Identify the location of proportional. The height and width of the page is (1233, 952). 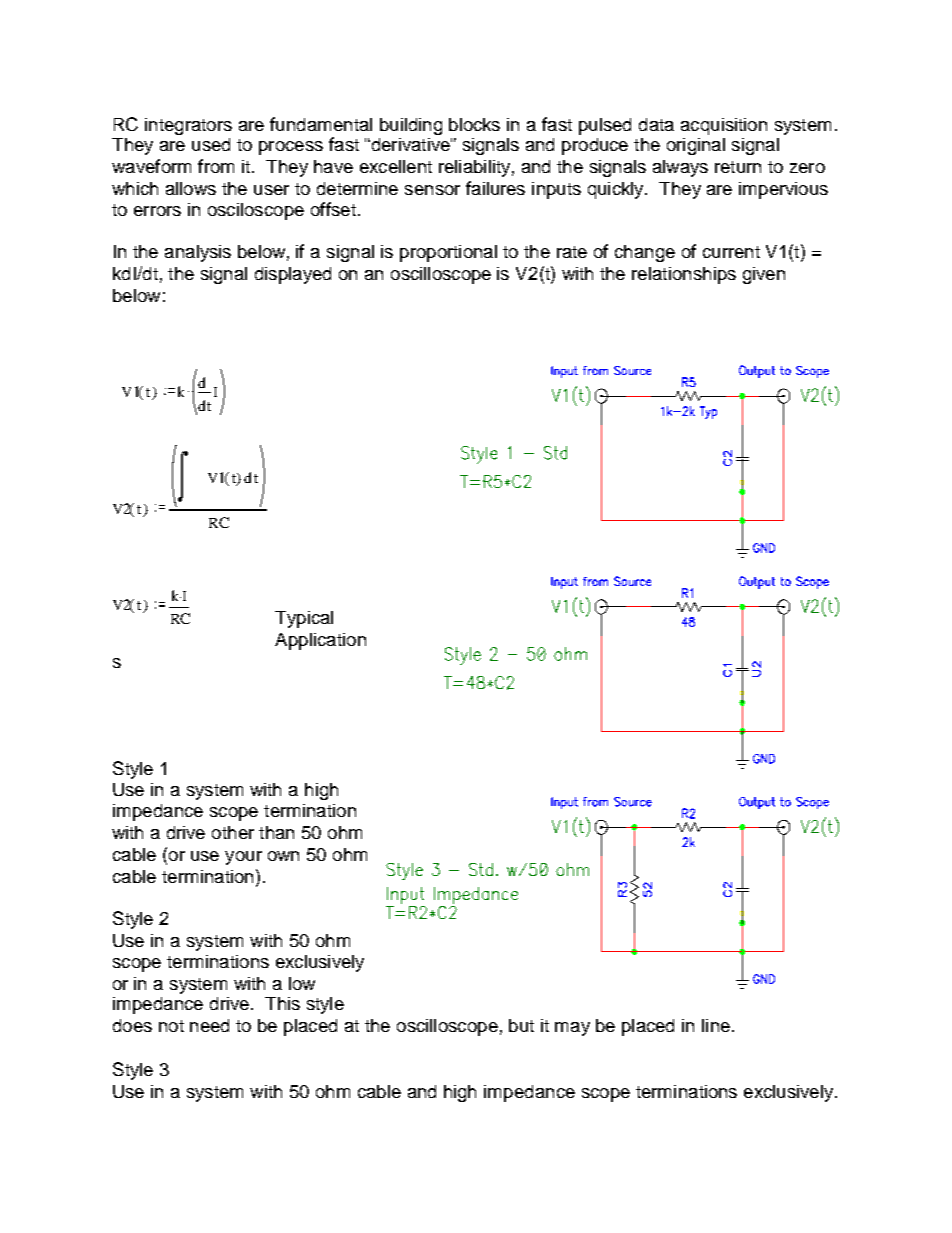
(448, 253).
